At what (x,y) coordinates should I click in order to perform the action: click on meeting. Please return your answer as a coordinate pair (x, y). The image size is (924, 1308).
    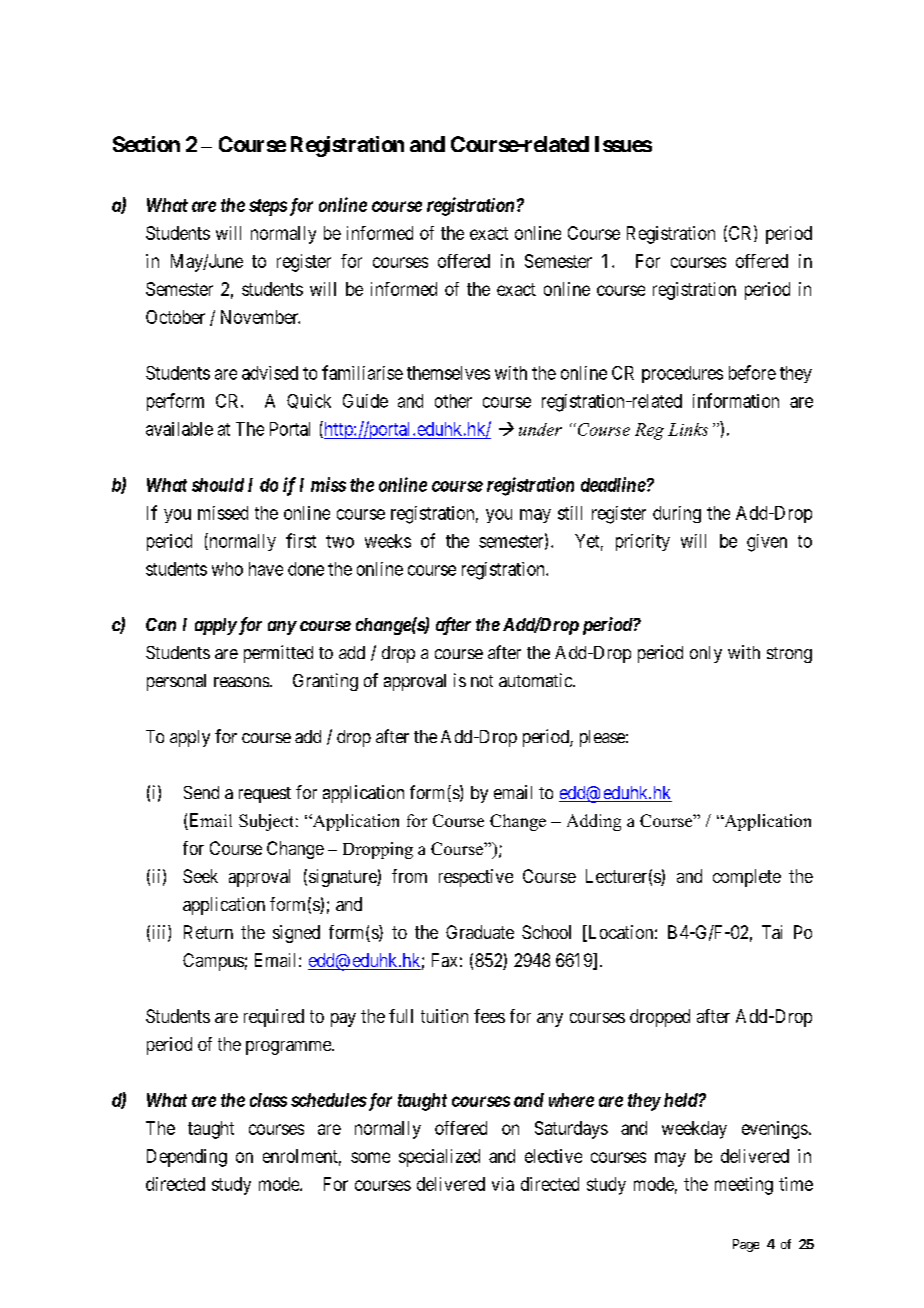
    Looking at the image, I should click on (744, 1186).
